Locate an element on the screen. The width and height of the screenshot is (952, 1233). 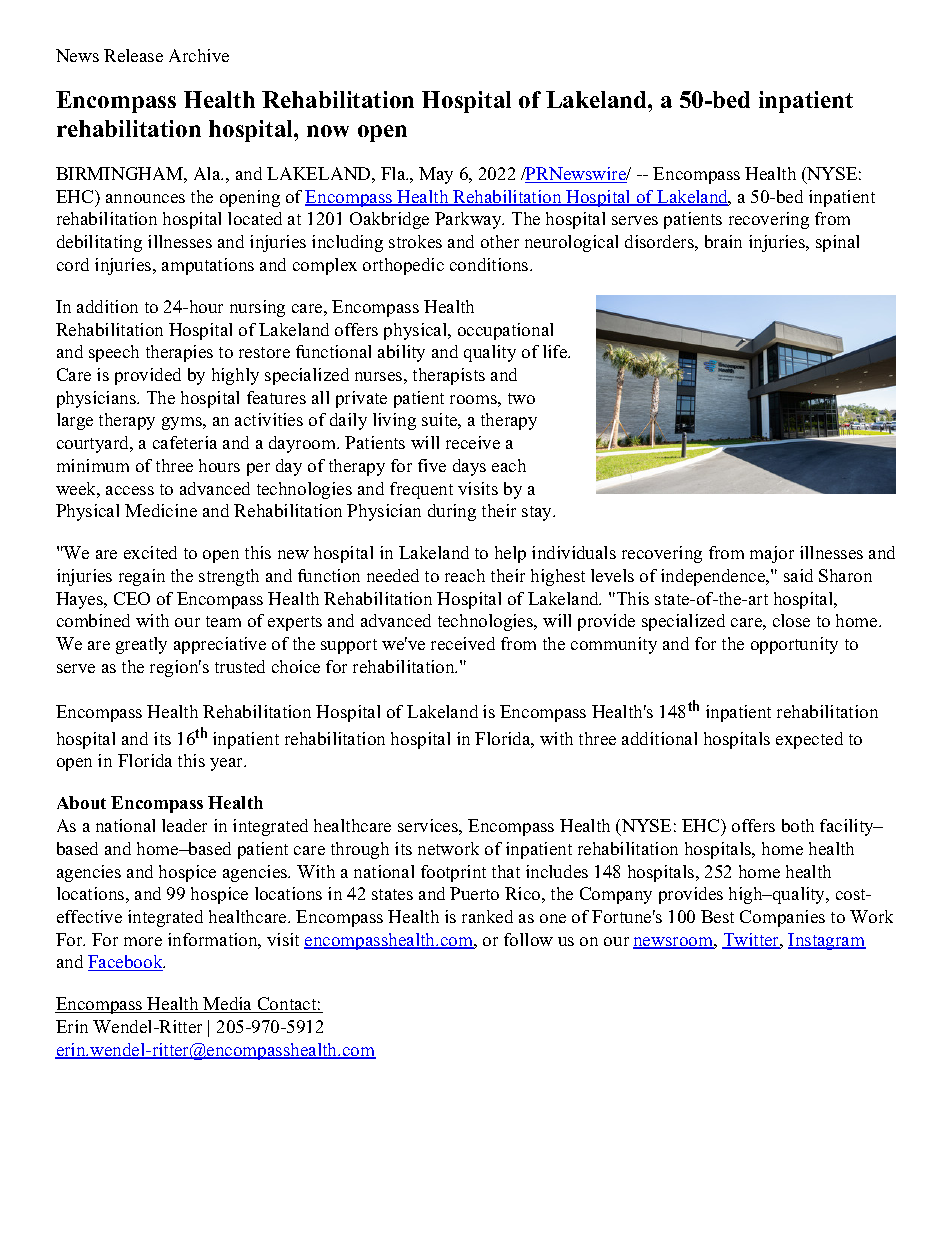
brain is located at coordinates (723, 241).
